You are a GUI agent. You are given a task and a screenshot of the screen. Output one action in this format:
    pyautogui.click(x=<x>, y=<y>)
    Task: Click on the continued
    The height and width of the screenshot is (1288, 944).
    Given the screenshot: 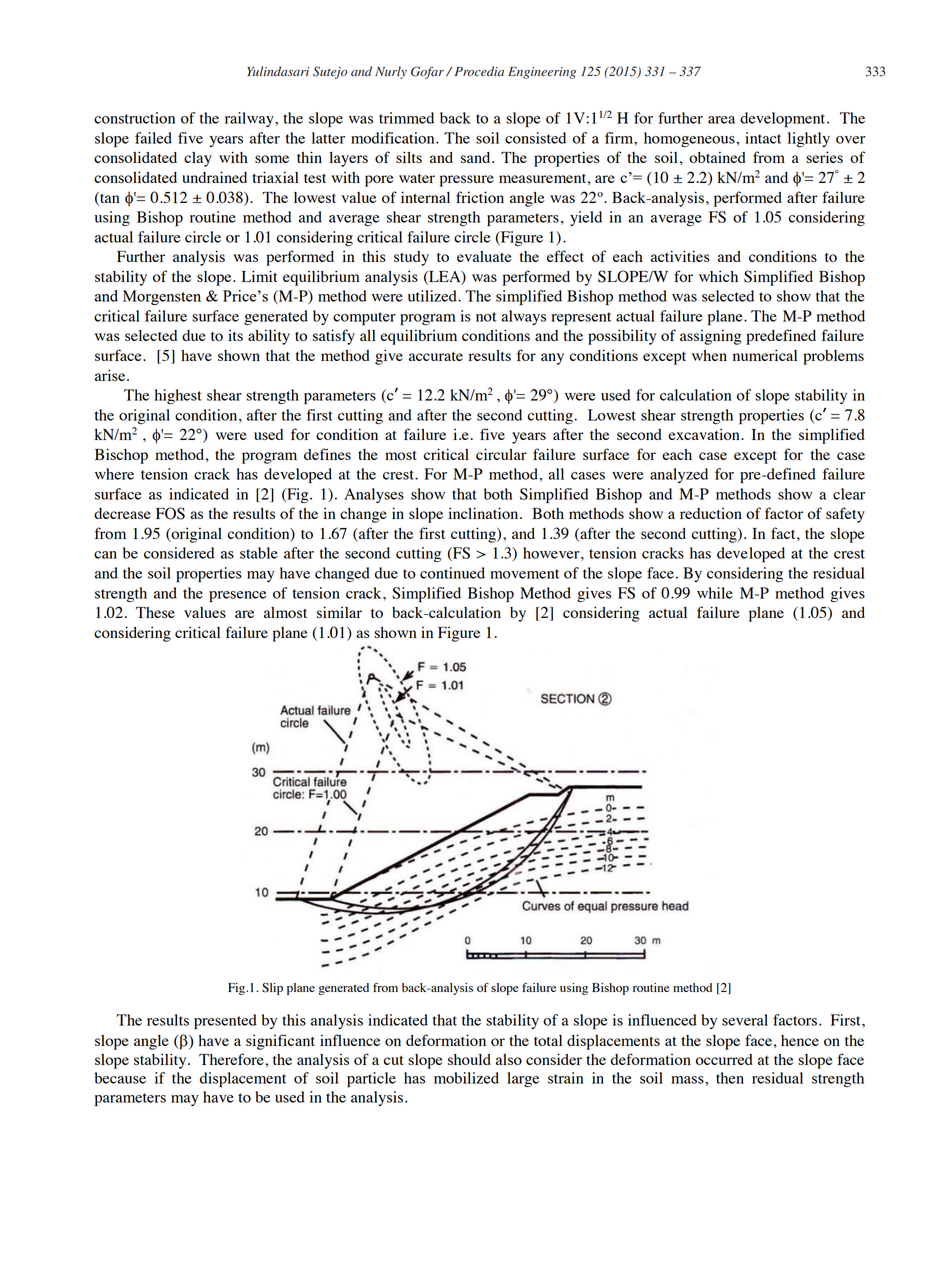 What is the action you would take?
    pyautogui.click(x=452, y=573)
